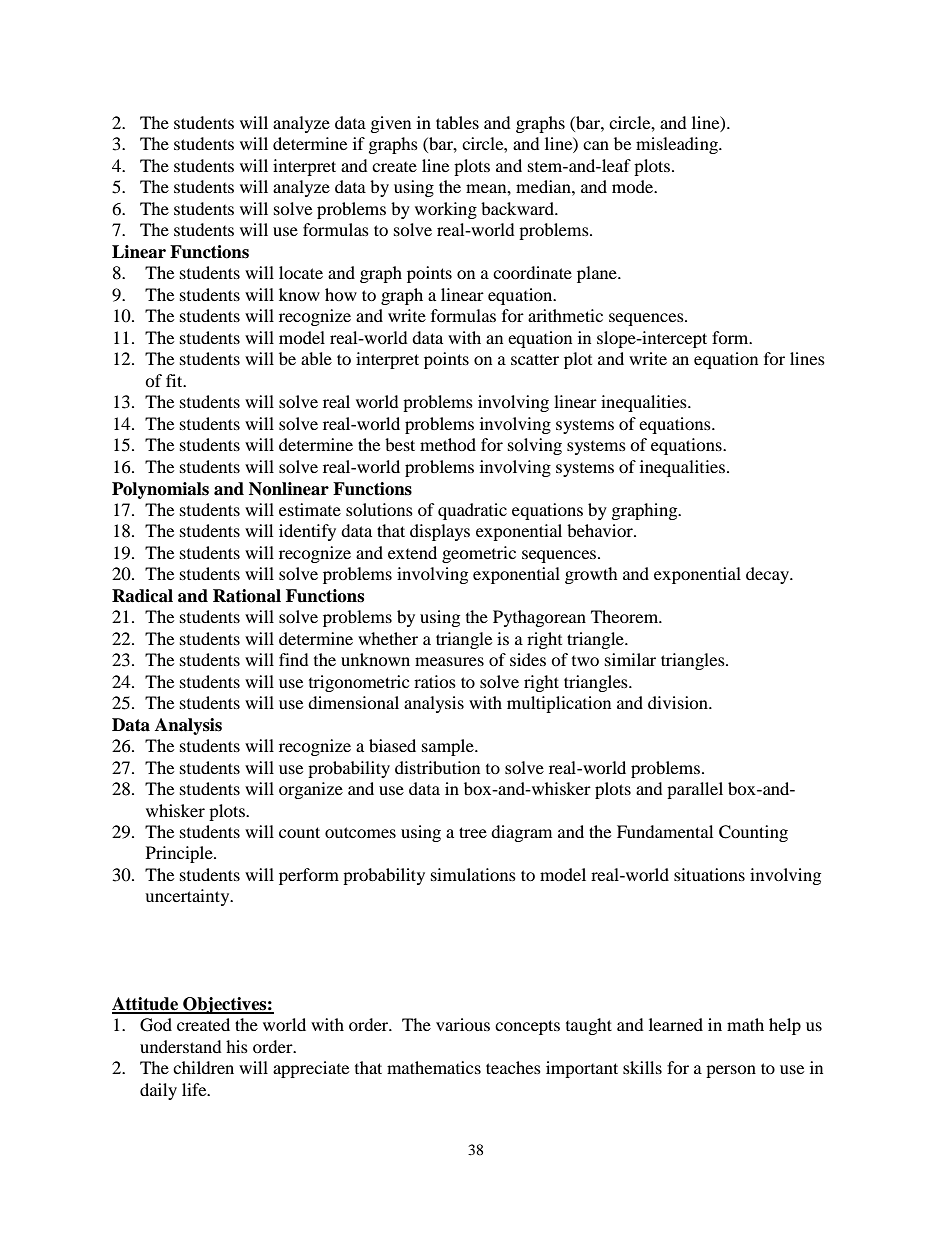 The image size is (952, 1233). I want to click on behavior, so click(601, 530).
